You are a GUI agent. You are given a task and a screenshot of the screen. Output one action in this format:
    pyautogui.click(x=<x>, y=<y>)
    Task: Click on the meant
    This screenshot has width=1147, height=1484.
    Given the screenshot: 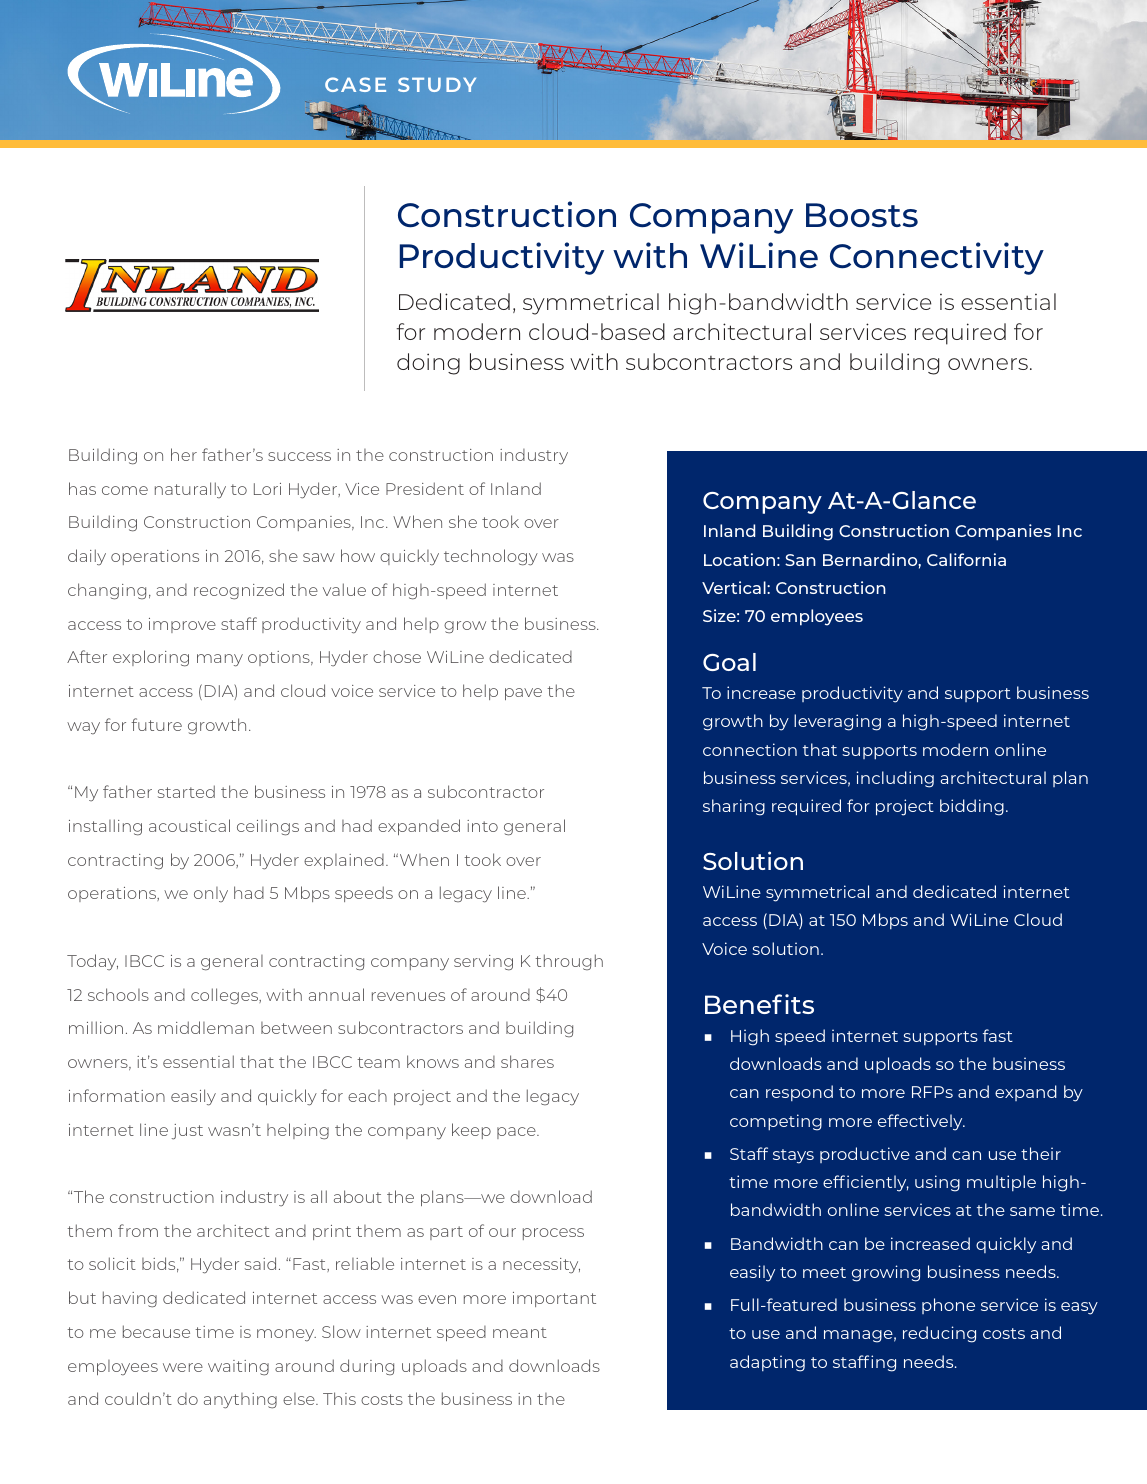 What is the action you would take?
    pyautogui.click(x=520, y=1332)
